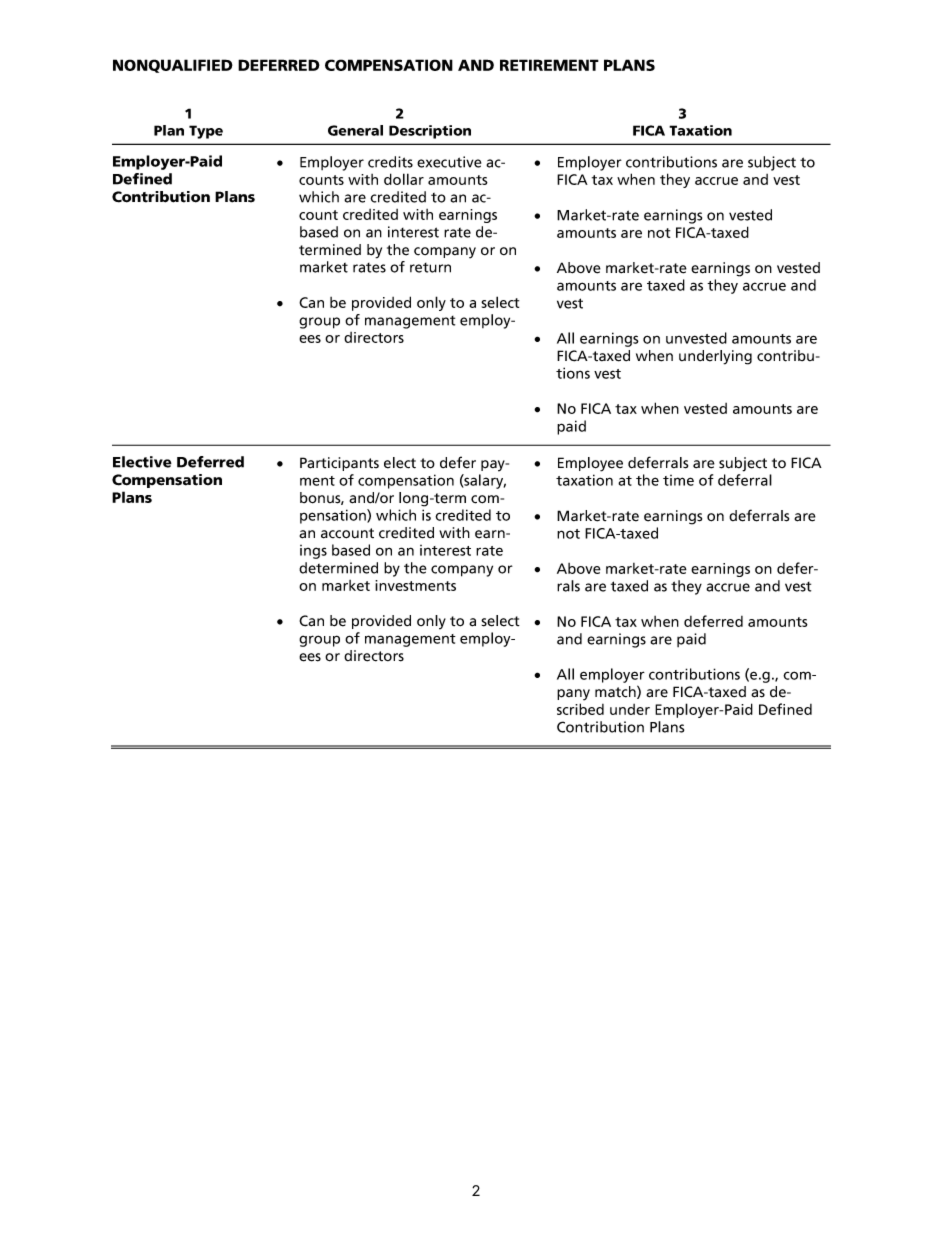 The height and width of the screenshot is (1233, 952). What do you see at coordinates (678, 480) in the screenshot?
I see `time` at bounding box center [678, 480].
